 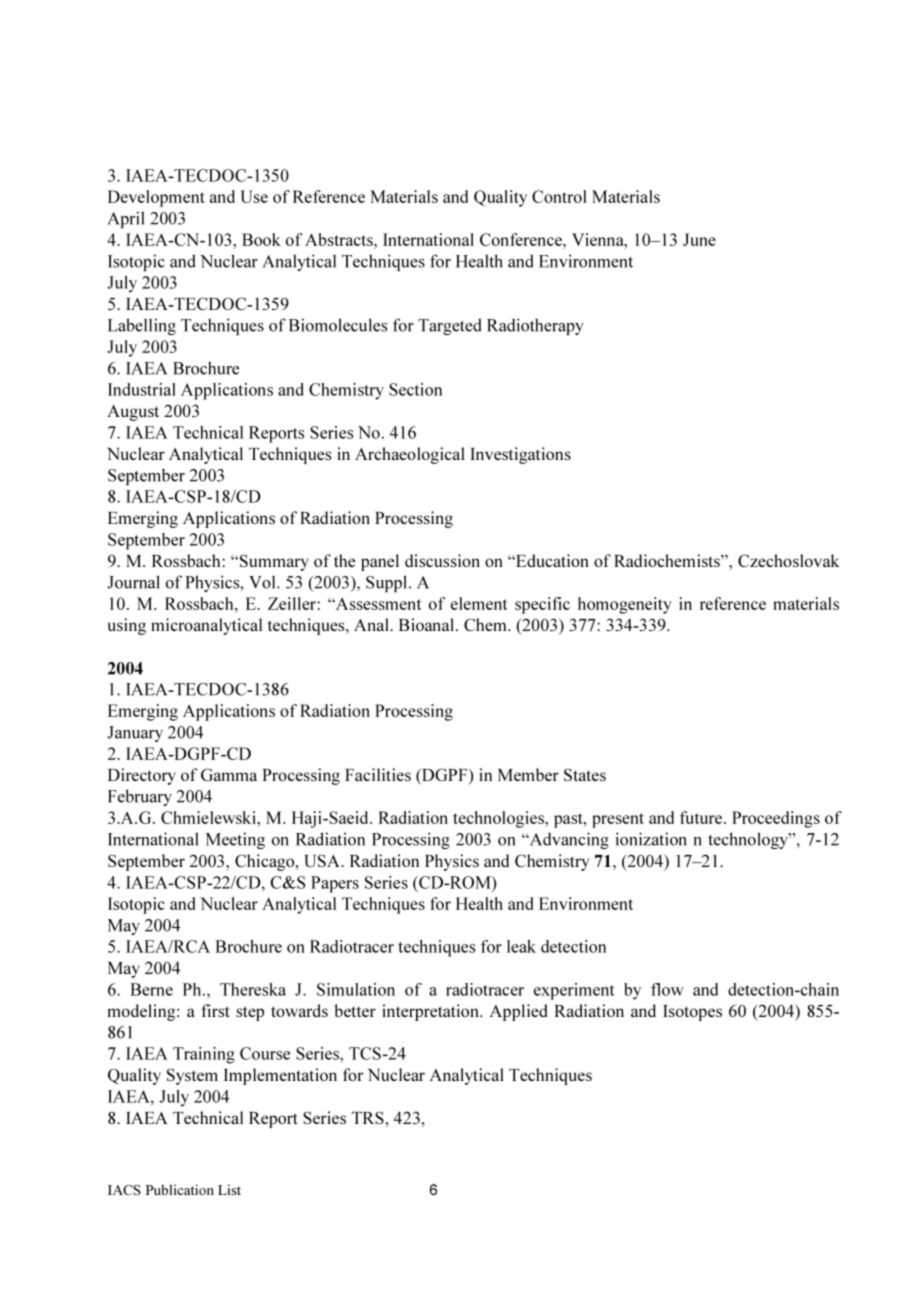 I want to click on future, so click(x=701, y=817).
